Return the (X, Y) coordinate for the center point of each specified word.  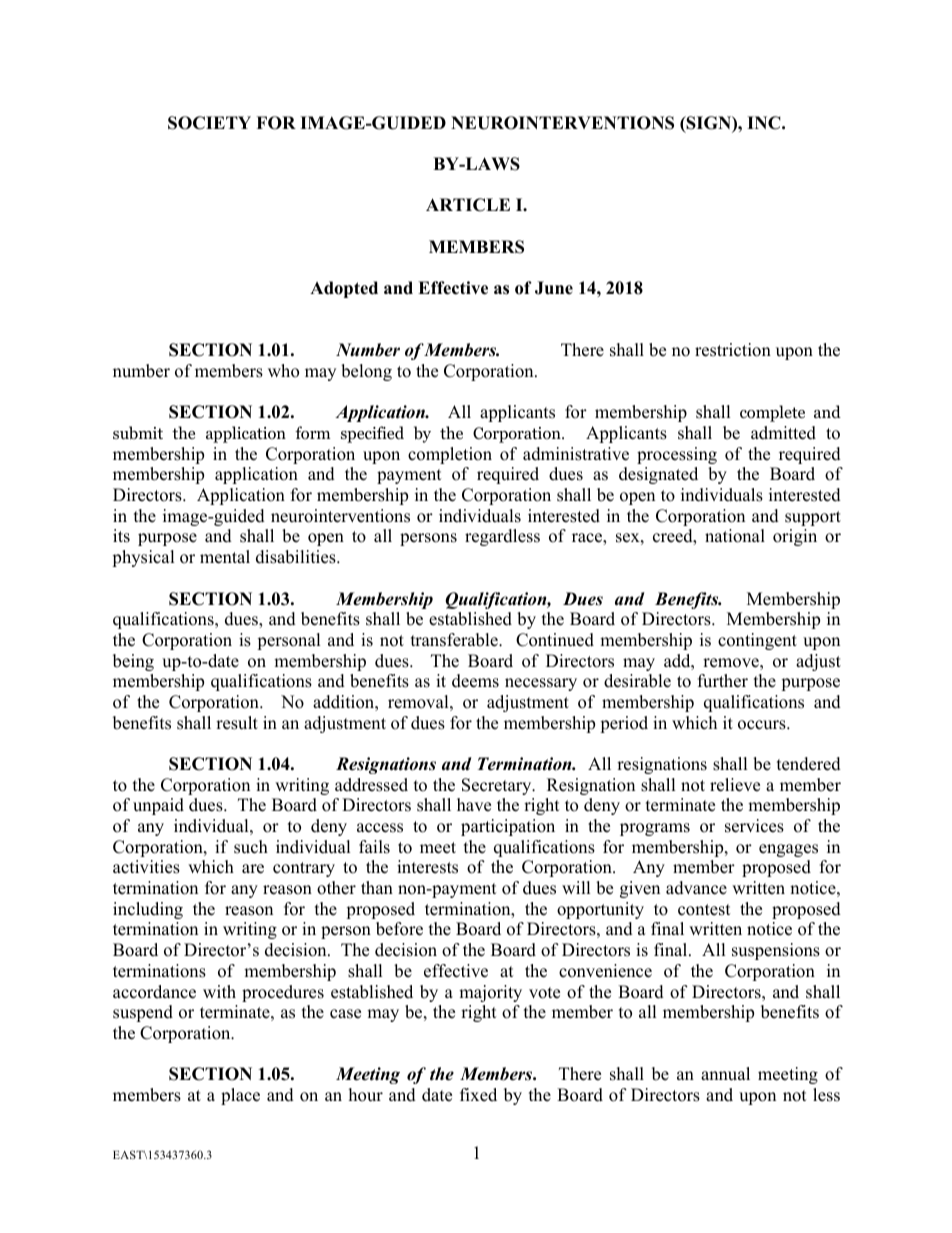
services (754, 826)
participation (508, 827)
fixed (478, 1095)
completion (450, 455)
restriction (733, 350)
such (251, 847)
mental (225, 557)
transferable (455, 640)
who (283, 371)
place (240, 1096)
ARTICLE (468, 205)
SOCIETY (209, 123)
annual (725, 1074)
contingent (757, 641)
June (554, 288)
